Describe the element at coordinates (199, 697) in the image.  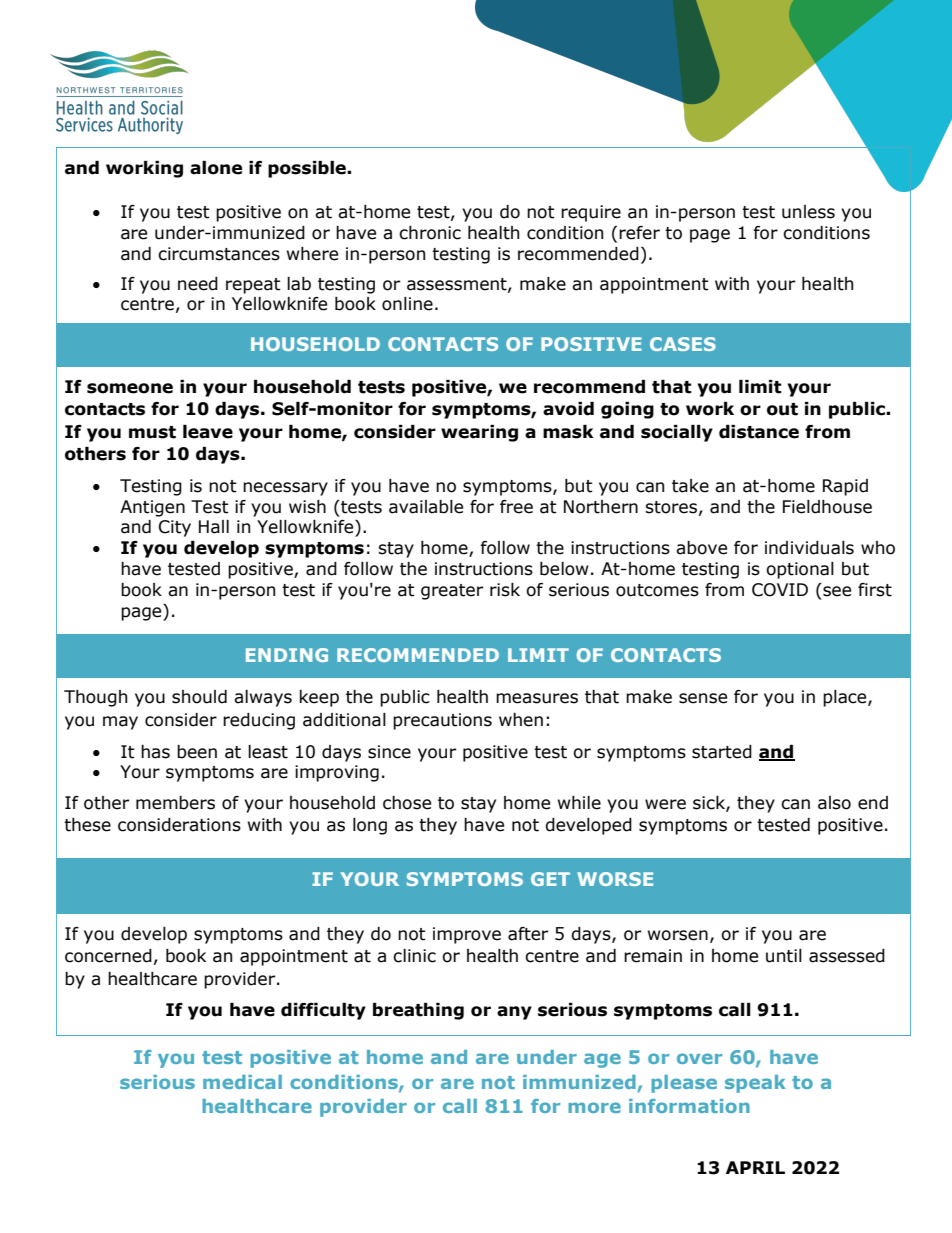
I see `should` at that location.
